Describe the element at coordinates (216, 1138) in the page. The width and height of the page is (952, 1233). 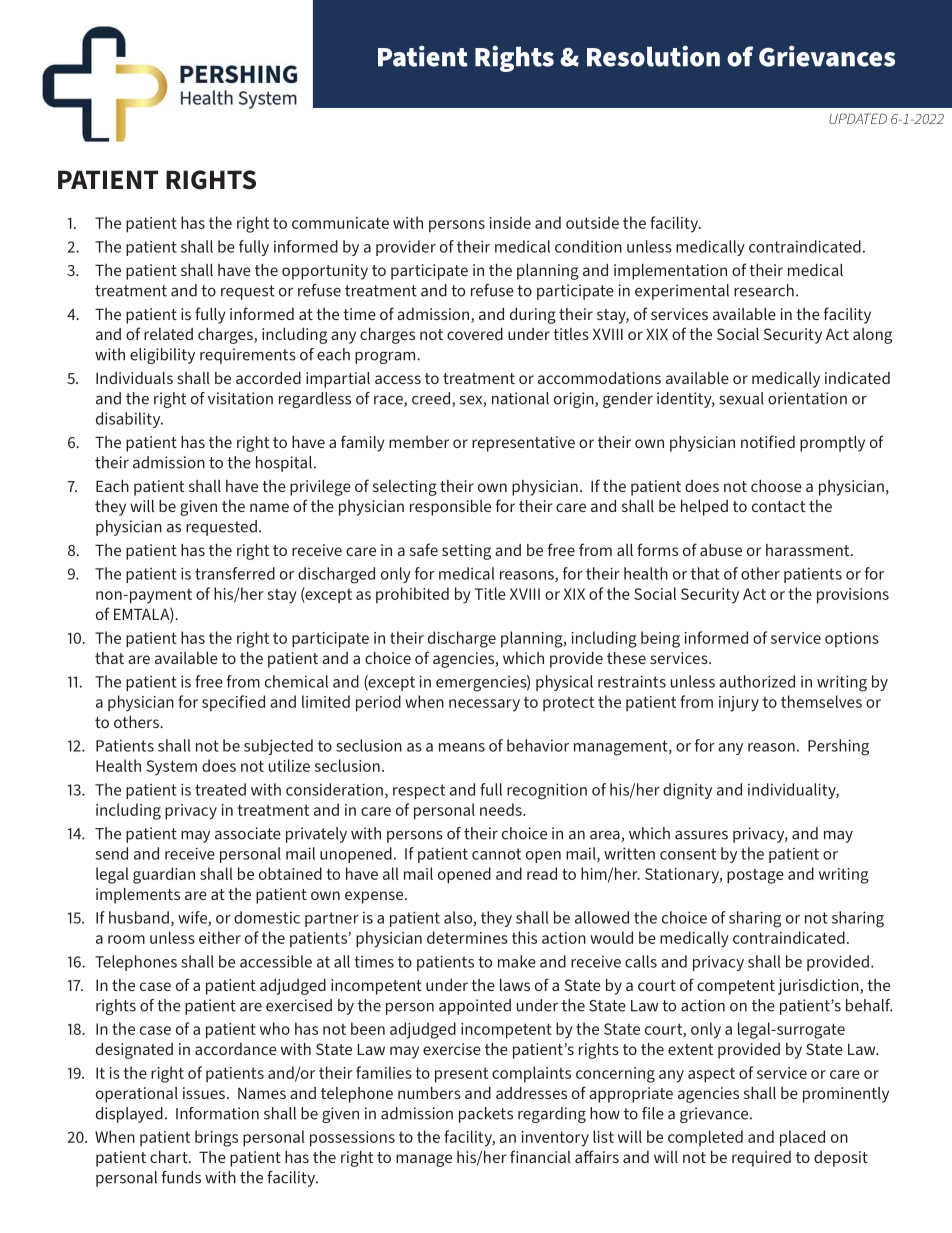
I see `brings` at that location.
